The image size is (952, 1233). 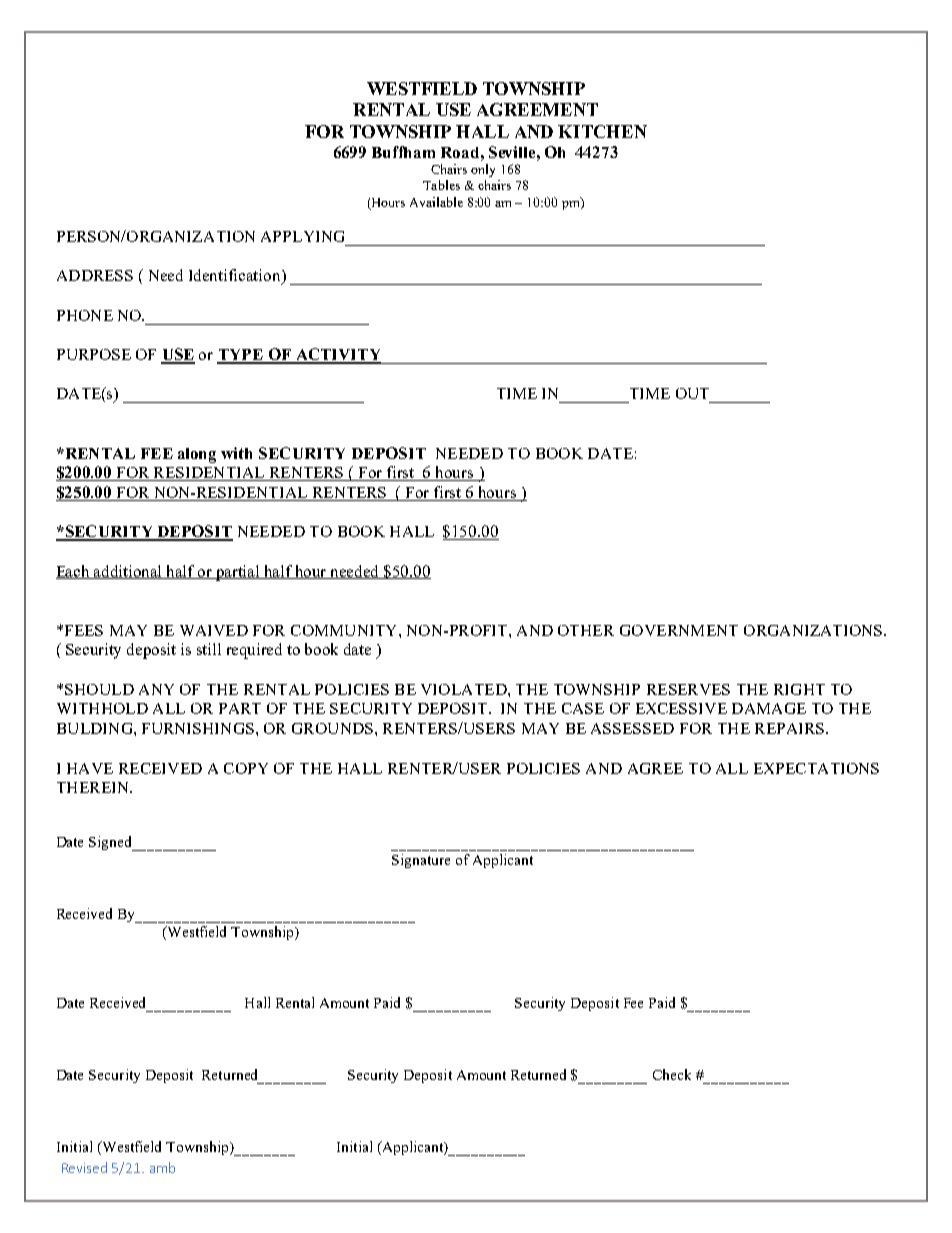 I want to click on Check, so click(x=672, y=1074).
